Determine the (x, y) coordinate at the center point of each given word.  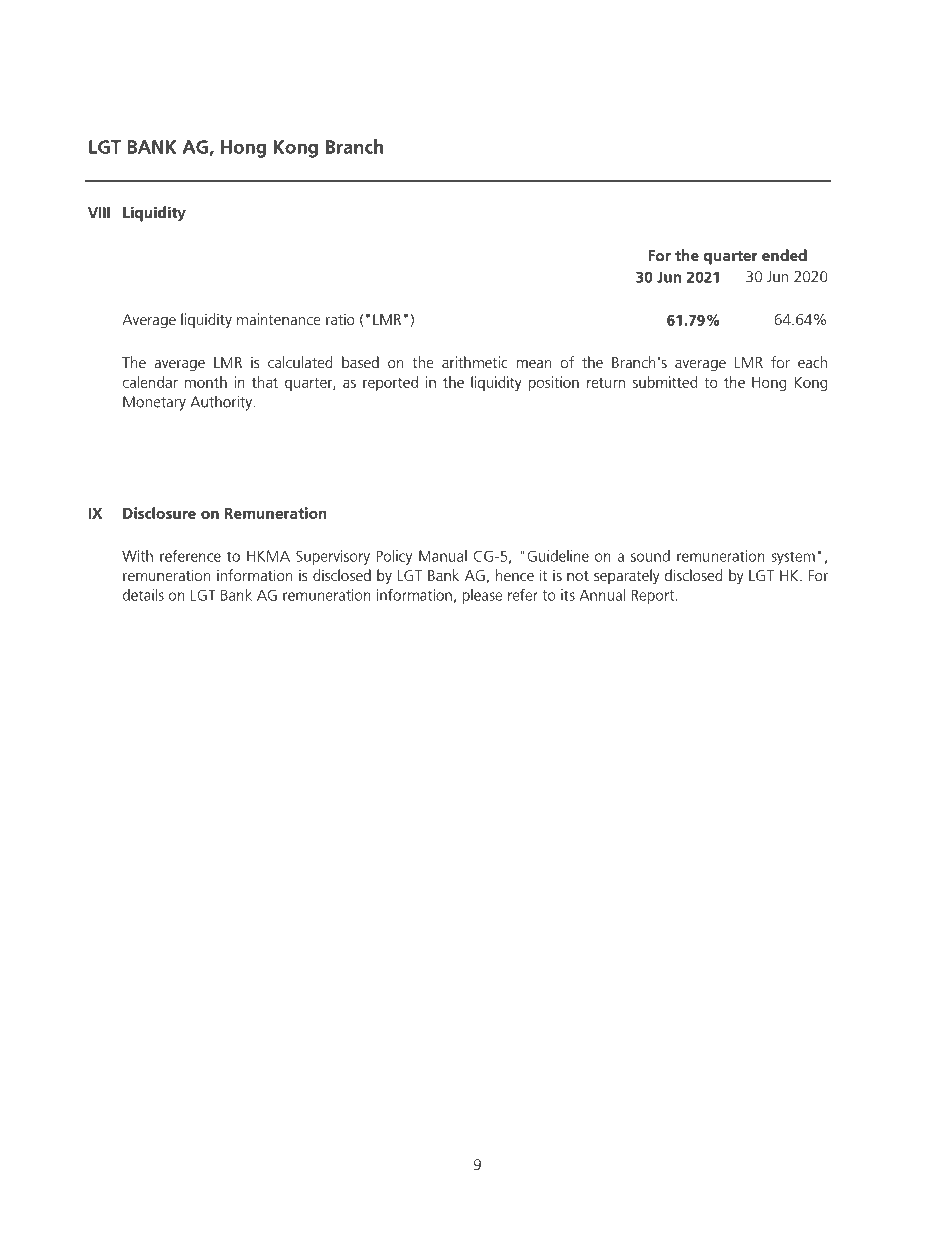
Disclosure (159, 513)
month (206, 382)
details (143, 595)
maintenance (279, 319)
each (812, 362)
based (360, 362)
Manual (443, 556)
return (606, 383)
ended (784, 255)
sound (650, 556)
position (554, 383)
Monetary (154, 403)
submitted (665, 382)
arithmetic (475, 362)
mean (534, 364)
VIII (99, 212)
